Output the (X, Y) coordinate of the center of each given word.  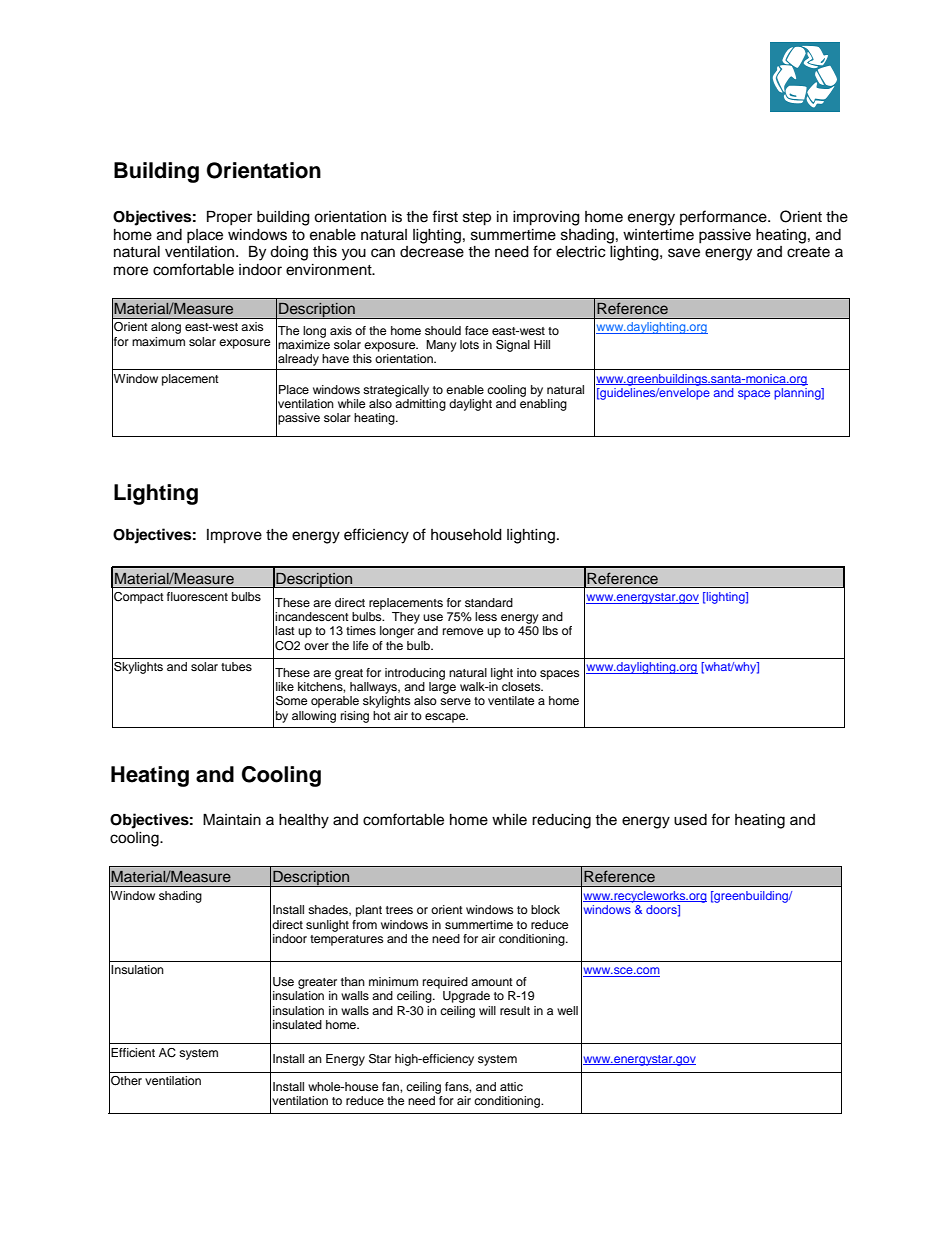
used (690, 820)
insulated (297, 1024)
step (477, 219)
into (527, 672)
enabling (543, 405)
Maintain (232, 819)
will (487, 1010)
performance (724, 217)
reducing (561, 821)
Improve (234, 536)
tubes (236, 666)
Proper (229, 218)
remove (463, 631)
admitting (420, 405)
